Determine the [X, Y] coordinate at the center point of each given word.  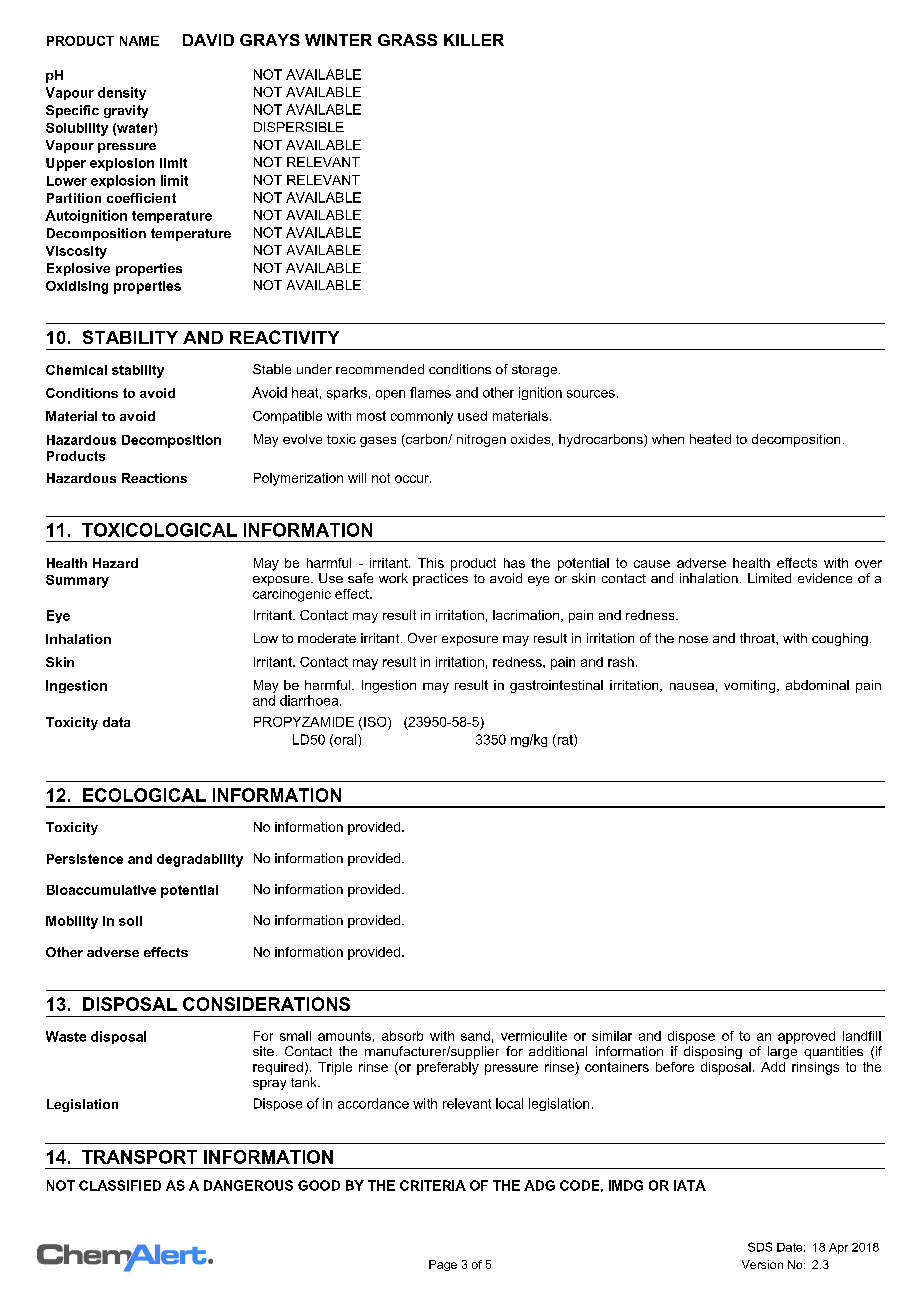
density [122, 93]
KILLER [474, 40]
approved [806, 1037]
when [668, 439]
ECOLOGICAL [144, 795]
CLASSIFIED [120, 1185]
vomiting [749, 686]
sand [475, 1036]
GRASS [407, 40]
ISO [376, 722]
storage [536, 371]
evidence [825, 578]
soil [130, 921]
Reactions [154, 478]
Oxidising [77, 287]
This [431, 563]
